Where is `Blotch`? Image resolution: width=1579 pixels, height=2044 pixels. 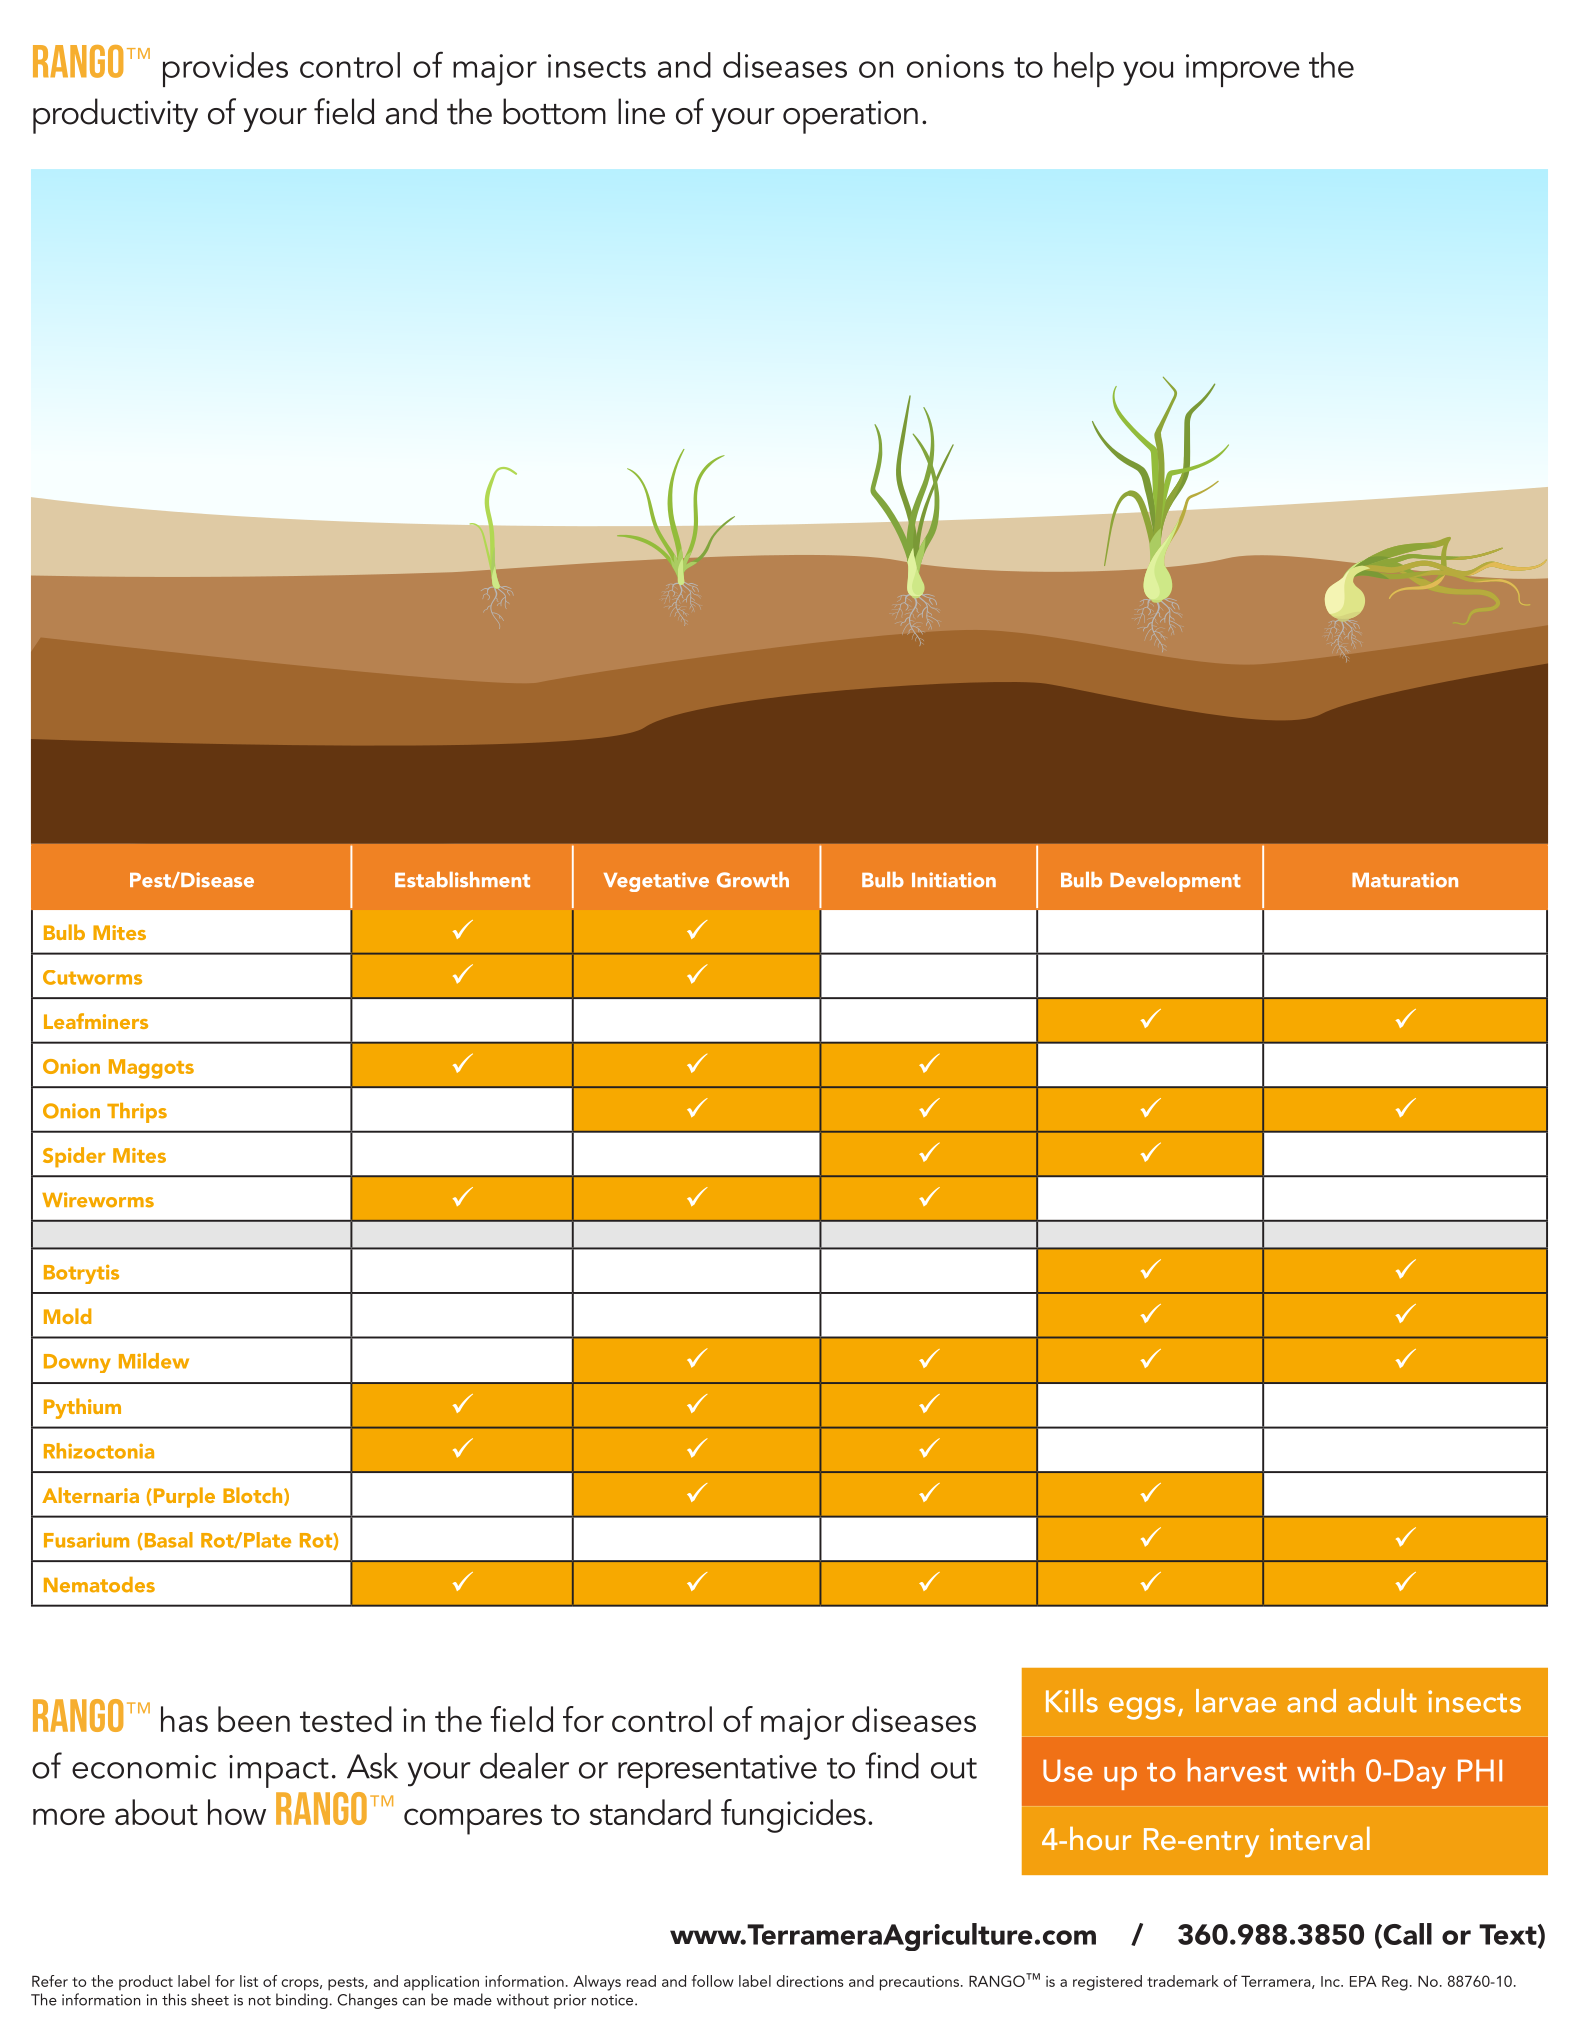
Blotch is located at coordinates (254, 1496).
